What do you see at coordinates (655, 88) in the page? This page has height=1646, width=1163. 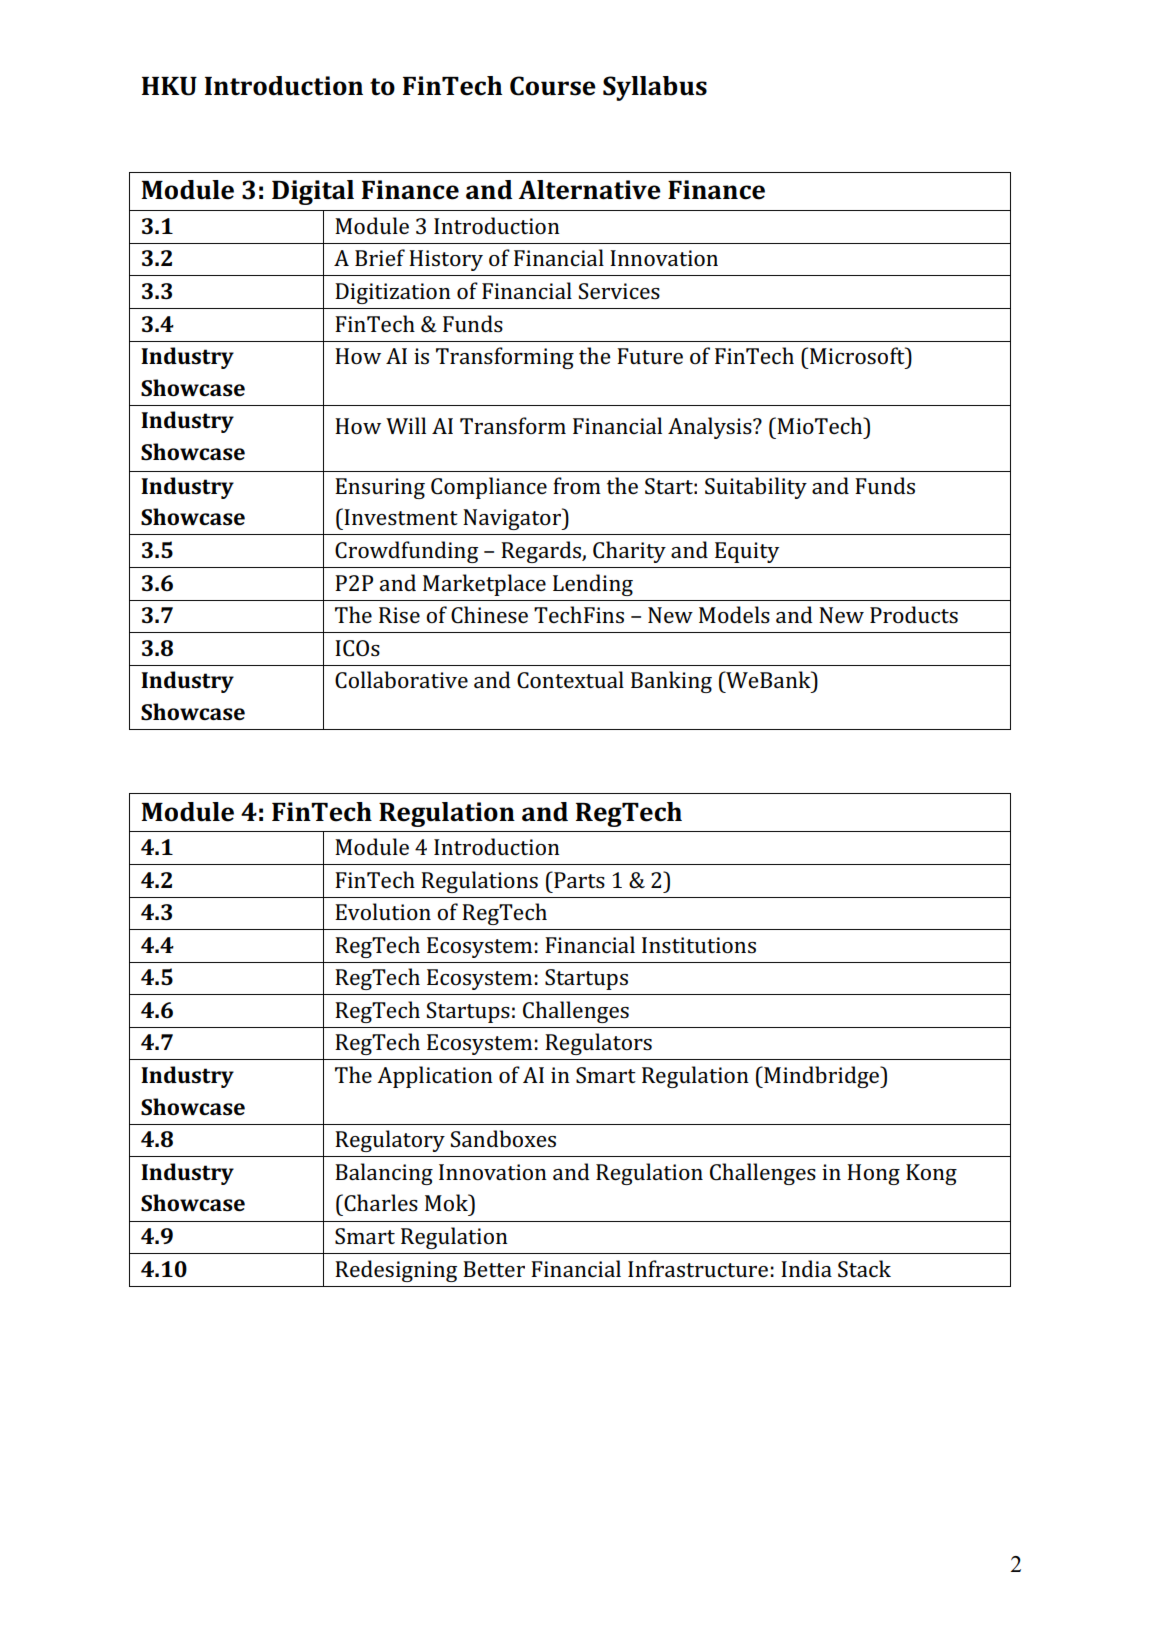 I see `Syllabus` at bounding box center [655, 88].
